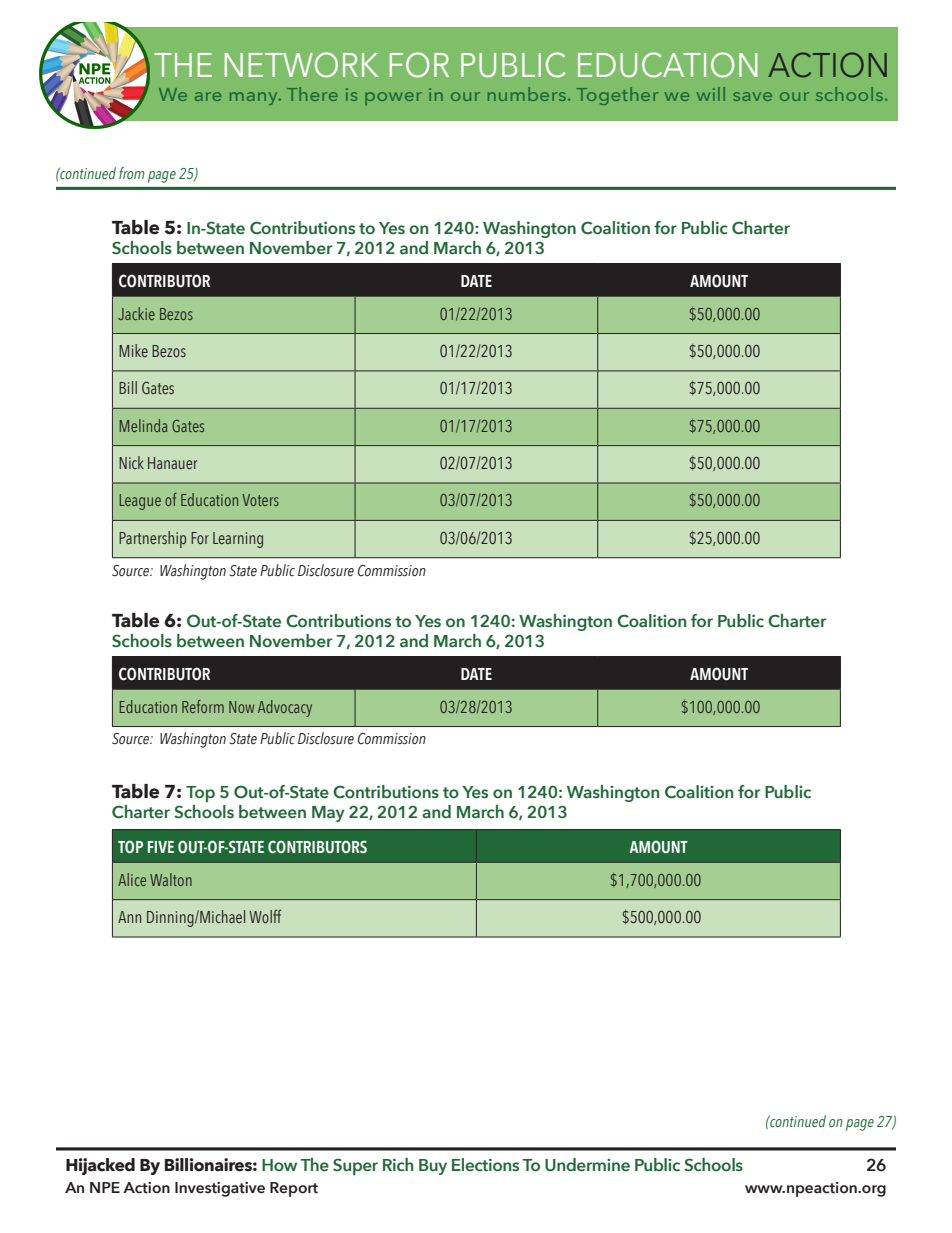 The image size is (952, 1233). I want to click on power, so click(393, 98).
